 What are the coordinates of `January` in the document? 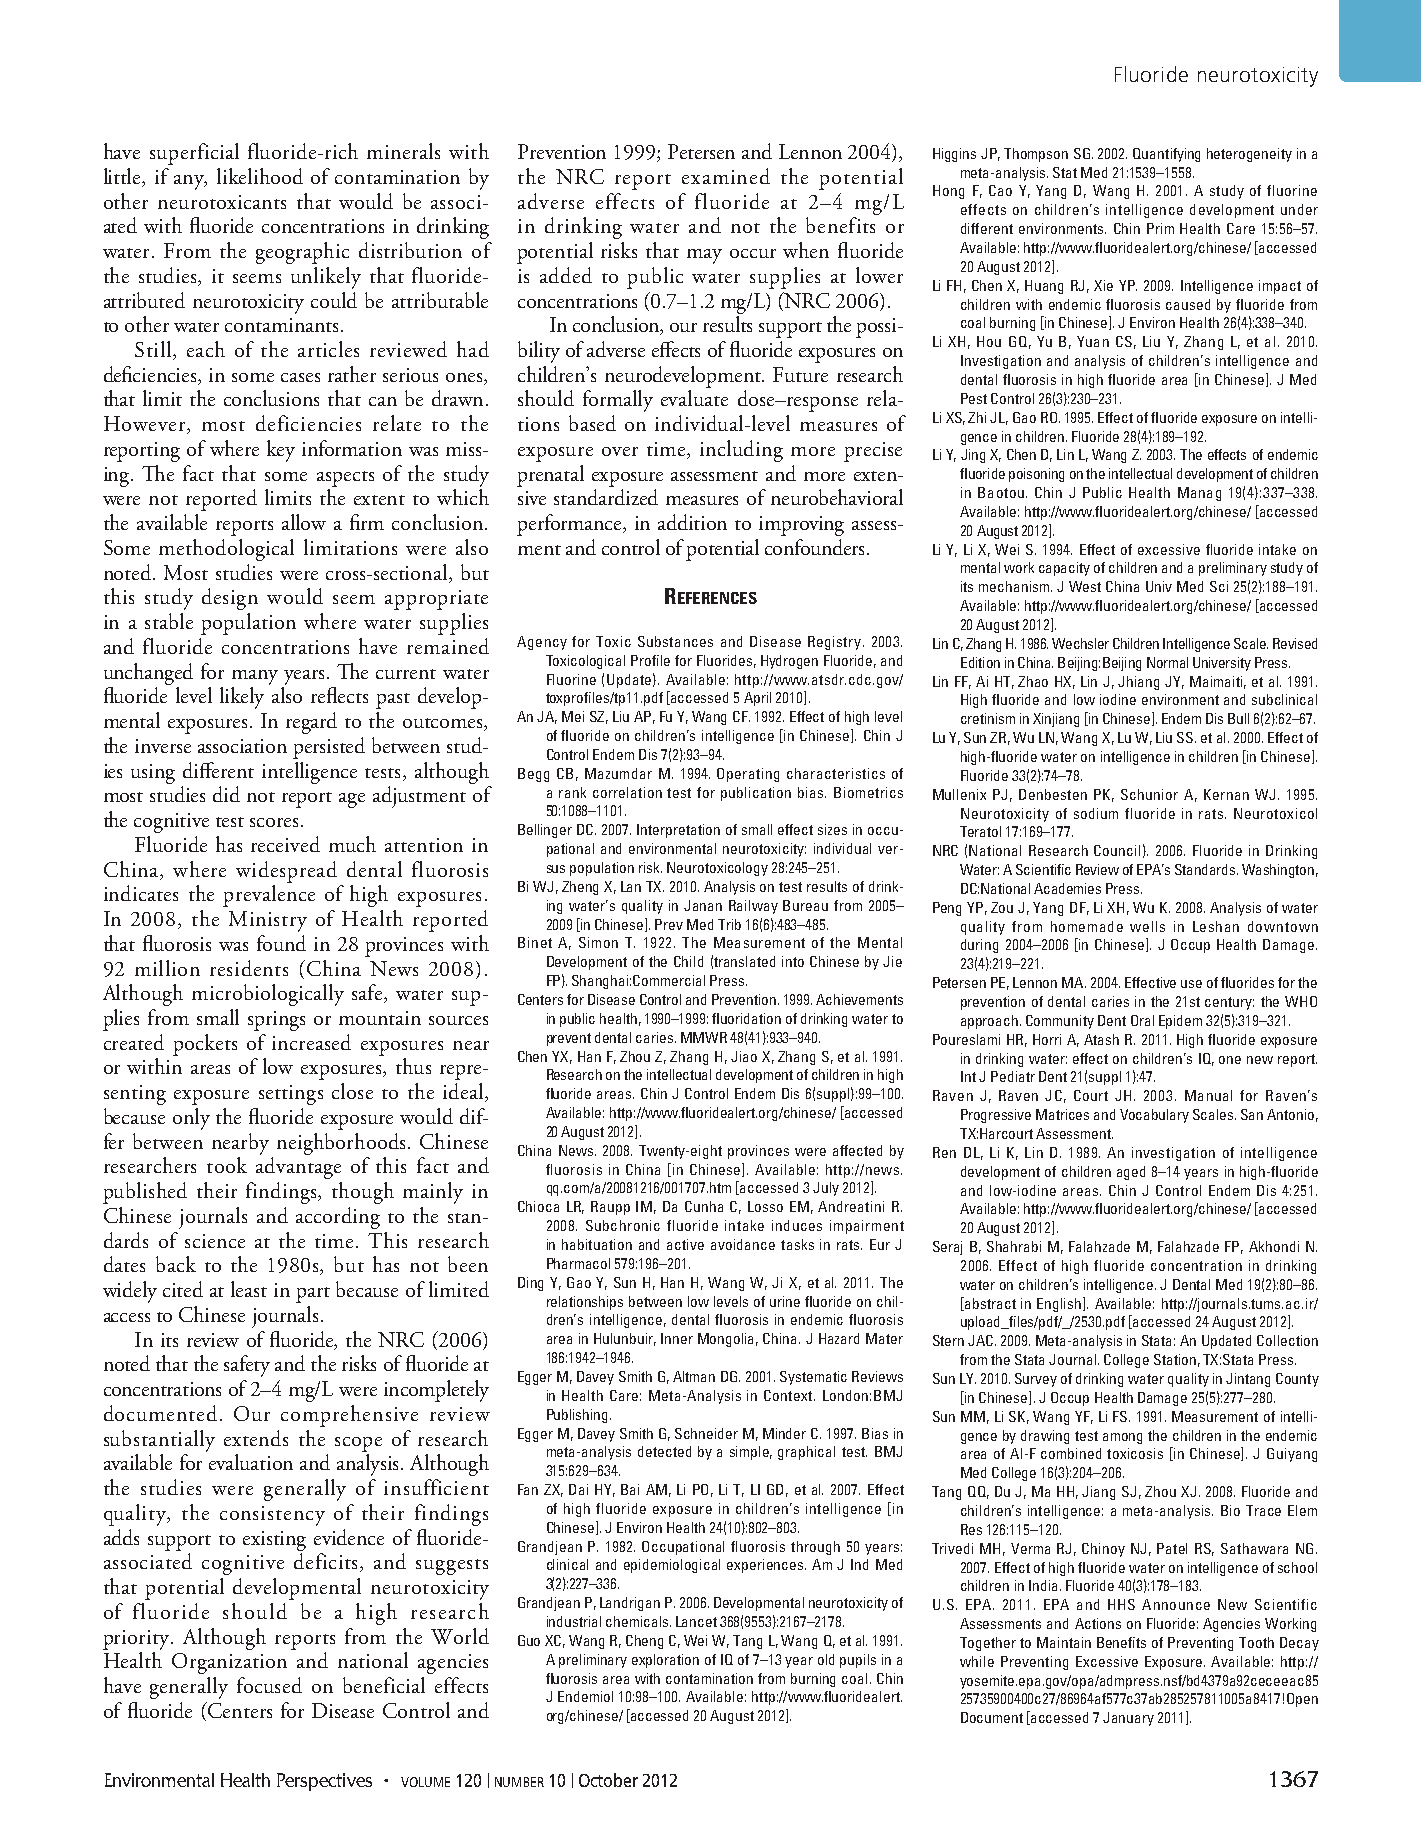 It's located at (1128, 1719).
